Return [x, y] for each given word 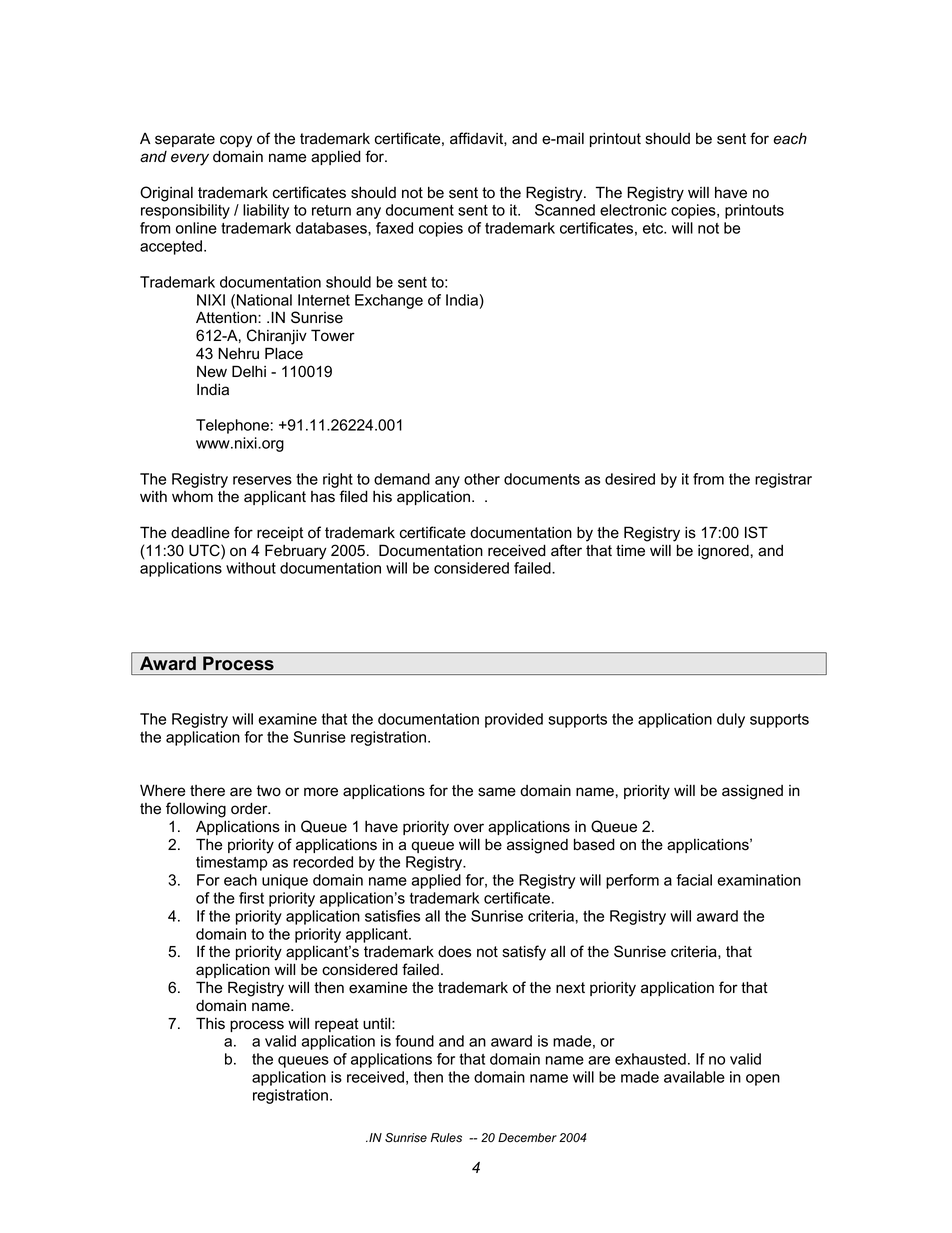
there [207, 791]
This [210, 1023]
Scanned [565, 210]
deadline [200, 532]
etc [654, 228]
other [482, 479]
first [251, 898]
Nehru [238, 353]
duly [731, 720]
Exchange [389, 301]
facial [694, 880]
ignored [723, 552]
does [454, 952]
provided [514, 720]
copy [236, 141]
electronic [633, 210]
